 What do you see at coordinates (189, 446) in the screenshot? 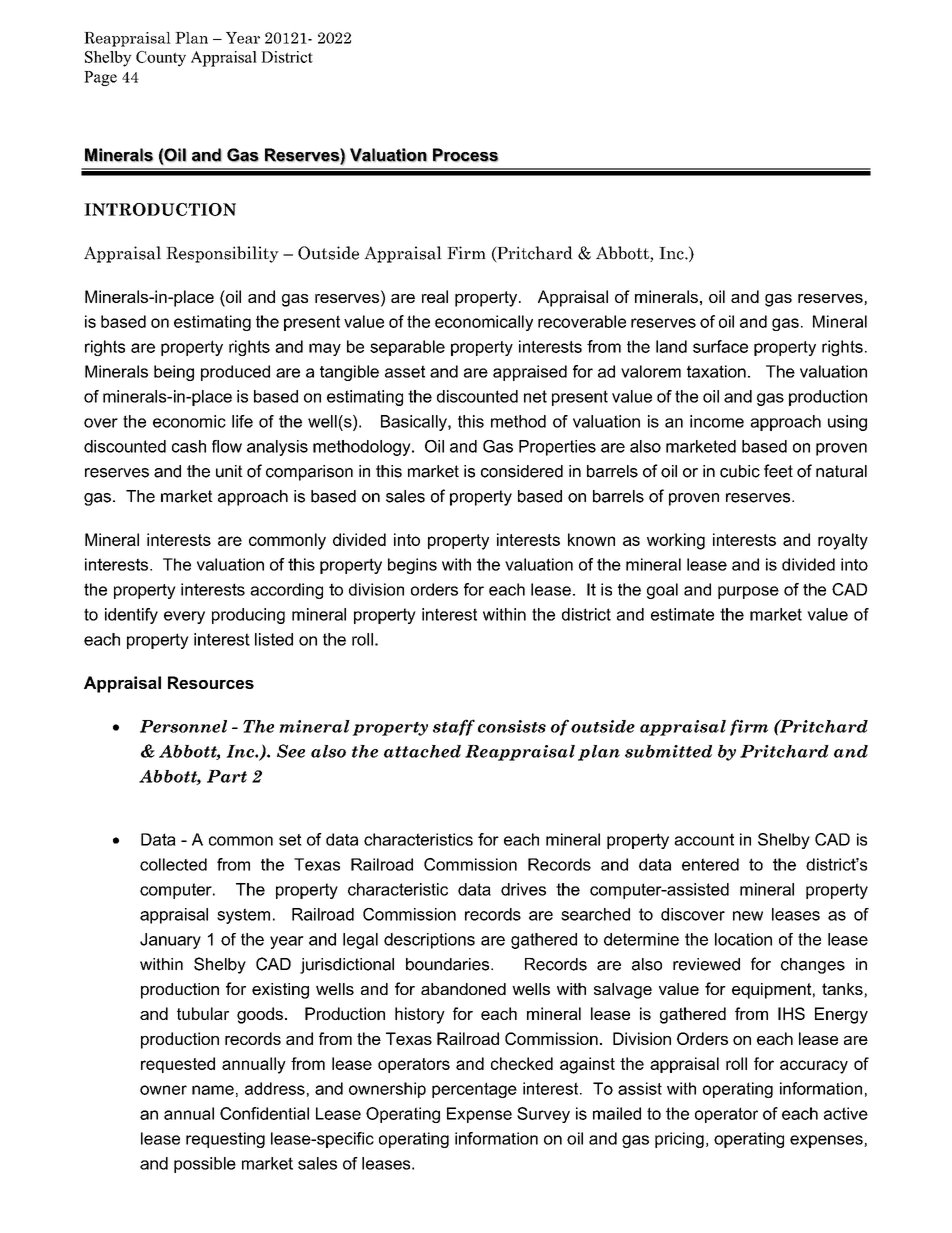
I see `cash` at bounding box center [189, 446].
